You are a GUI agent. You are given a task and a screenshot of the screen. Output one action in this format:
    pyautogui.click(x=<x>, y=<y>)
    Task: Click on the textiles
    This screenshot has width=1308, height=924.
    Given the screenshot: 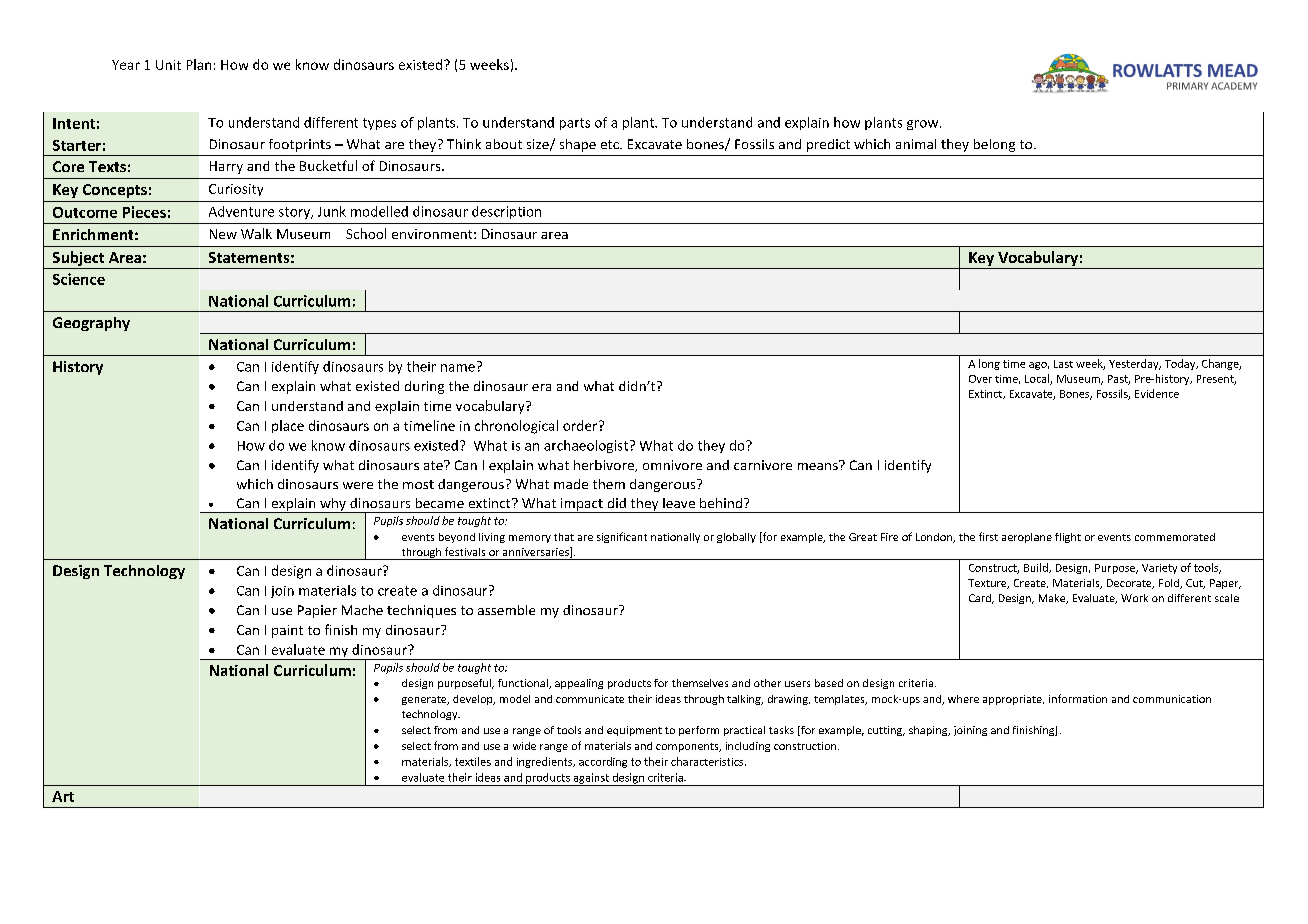 What is the action you would take?
    pyautogui.click(x=473, y=761)
